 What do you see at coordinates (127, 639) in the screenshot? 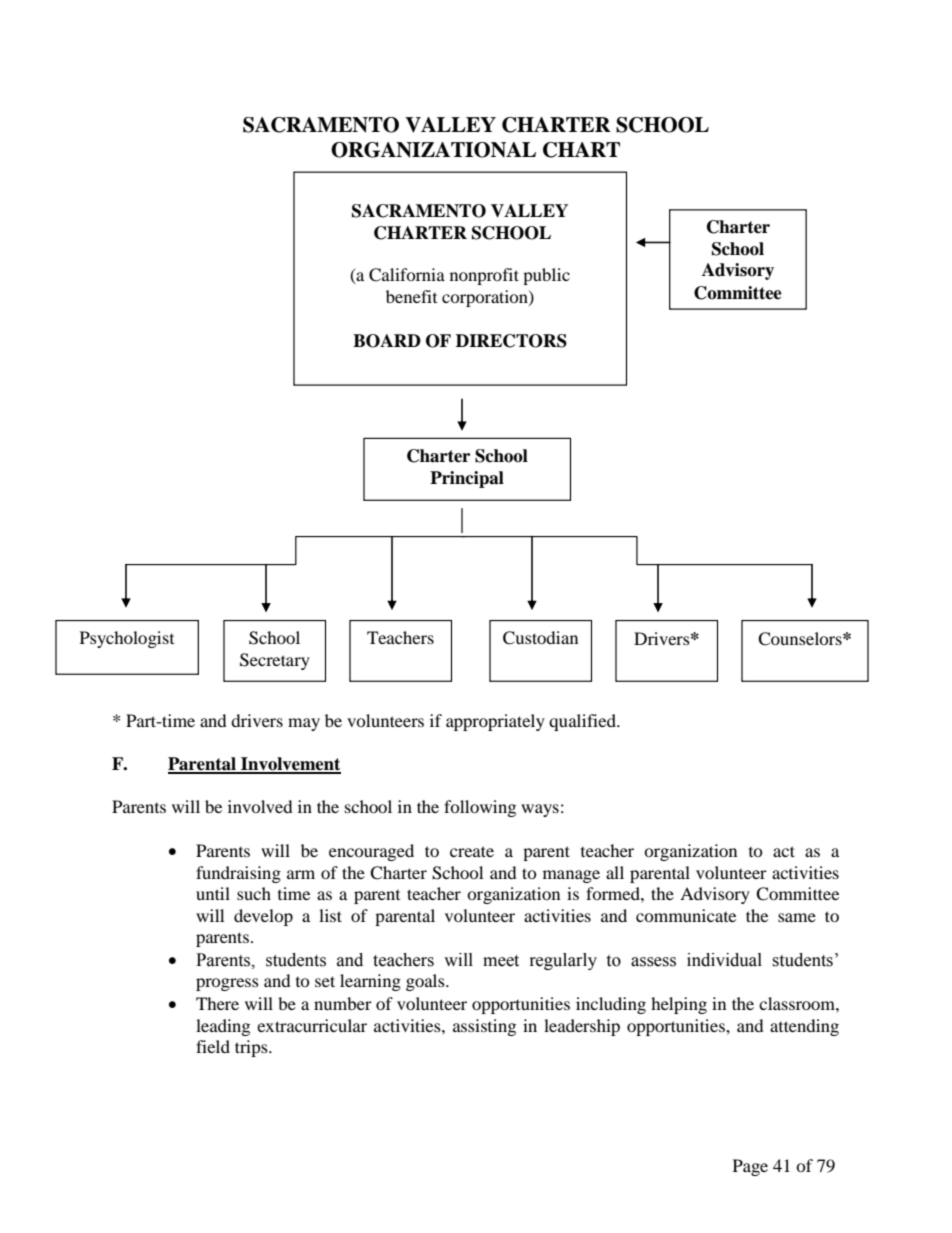
I see `Psychologist` at bounding box center [127, 639].
